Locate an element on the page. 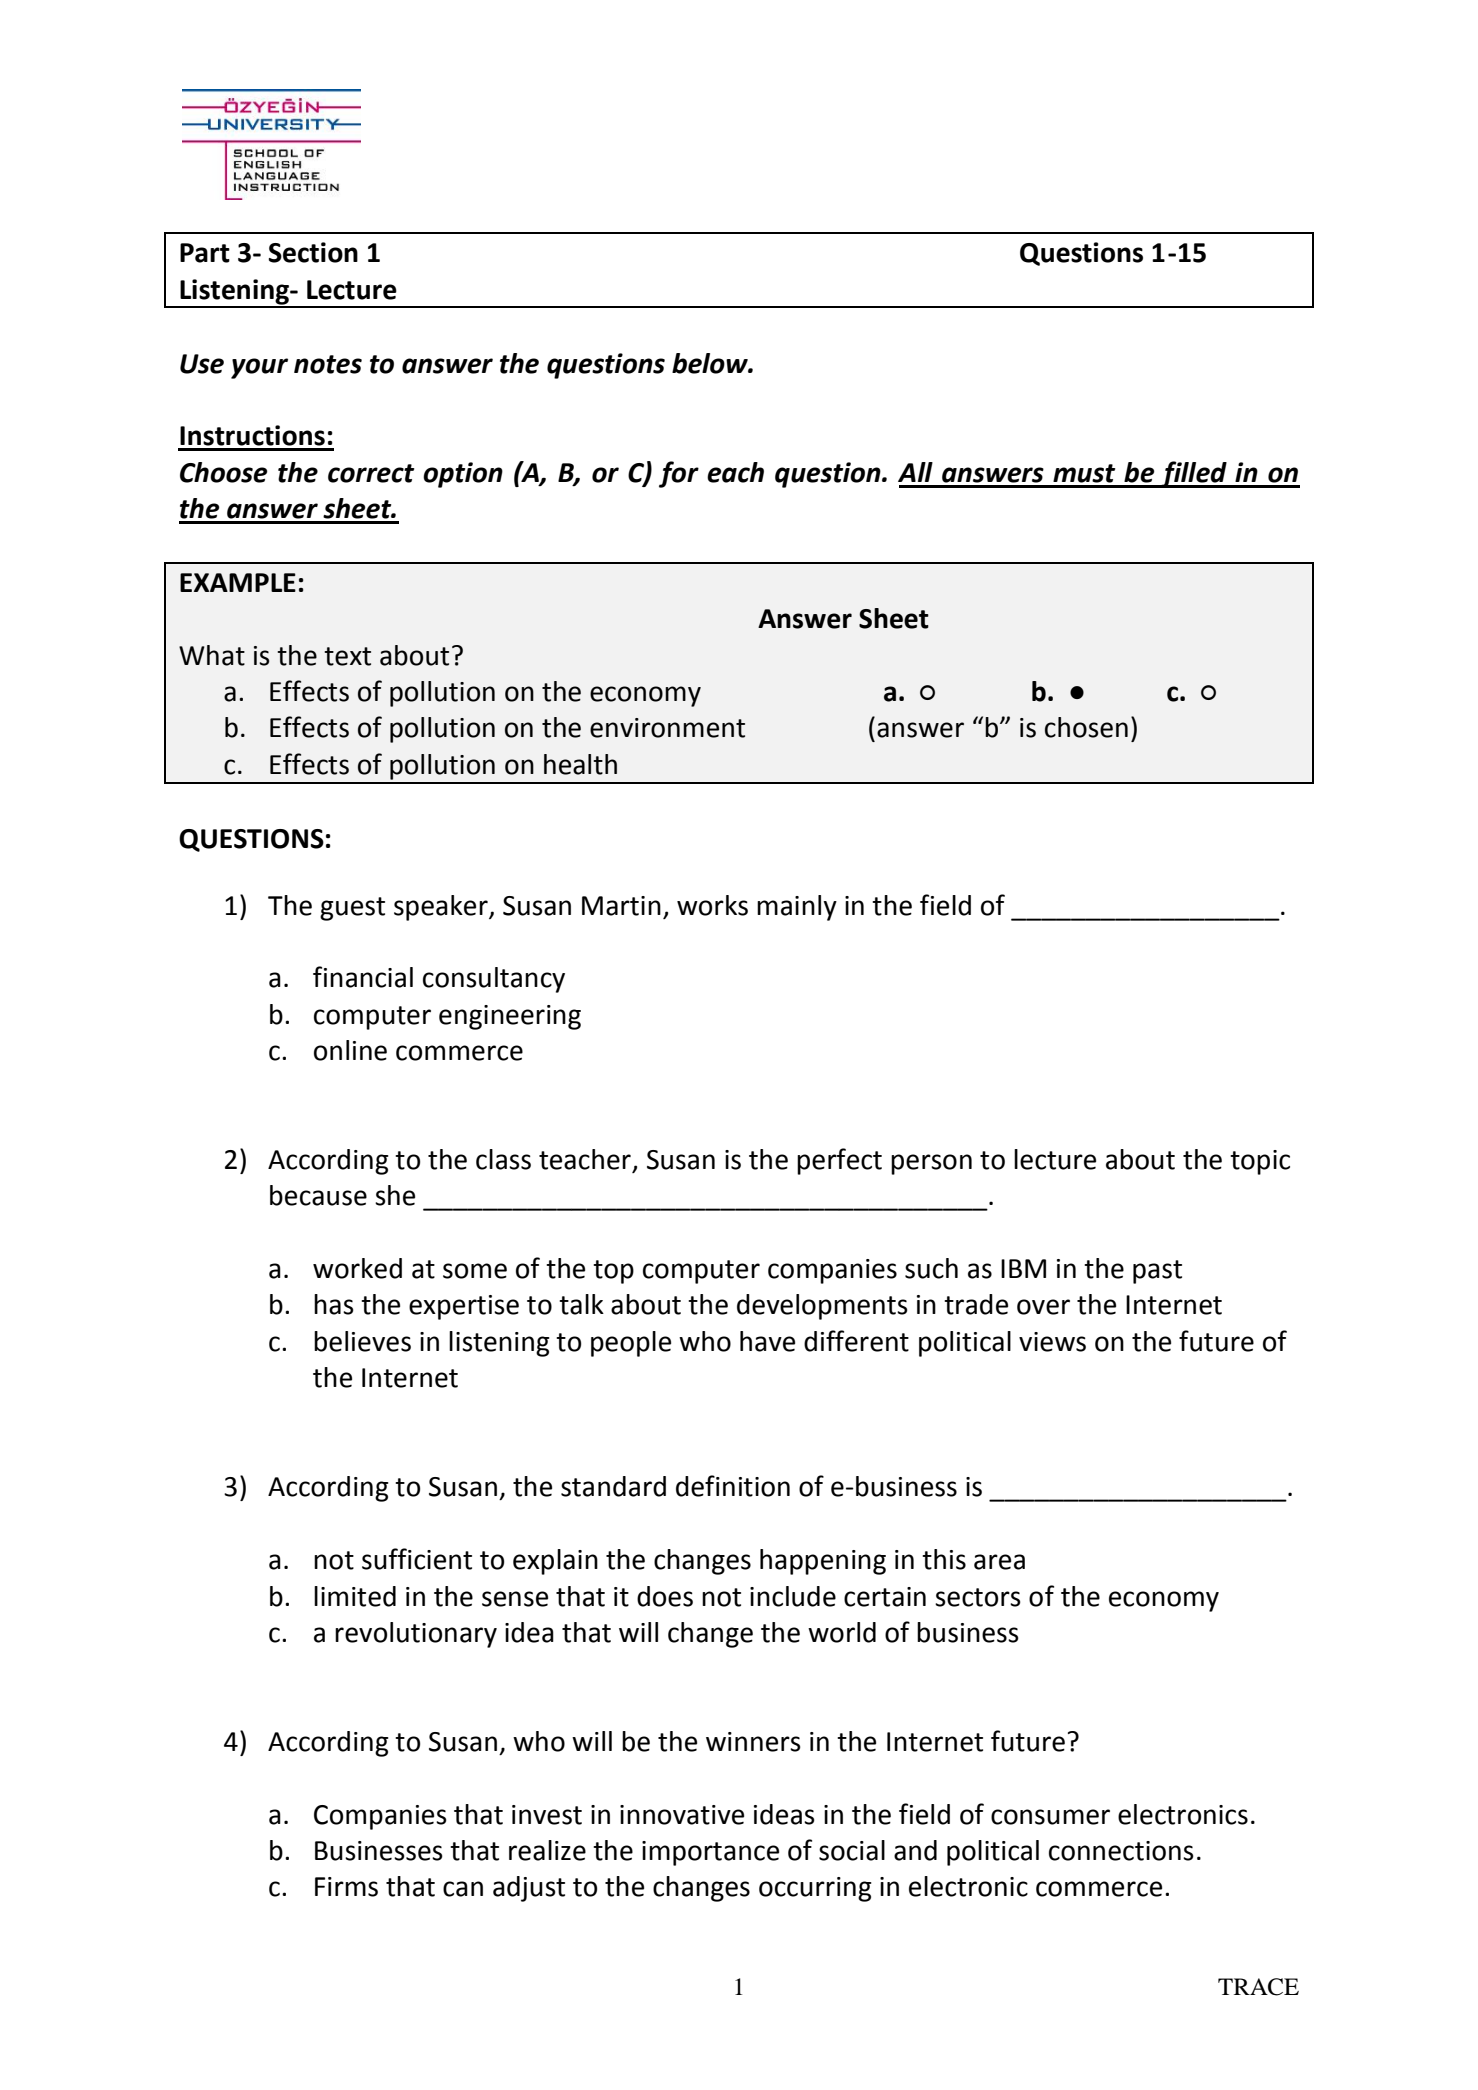 The image size is (1478, 2090). include is located at coordinates (793, 1596).
